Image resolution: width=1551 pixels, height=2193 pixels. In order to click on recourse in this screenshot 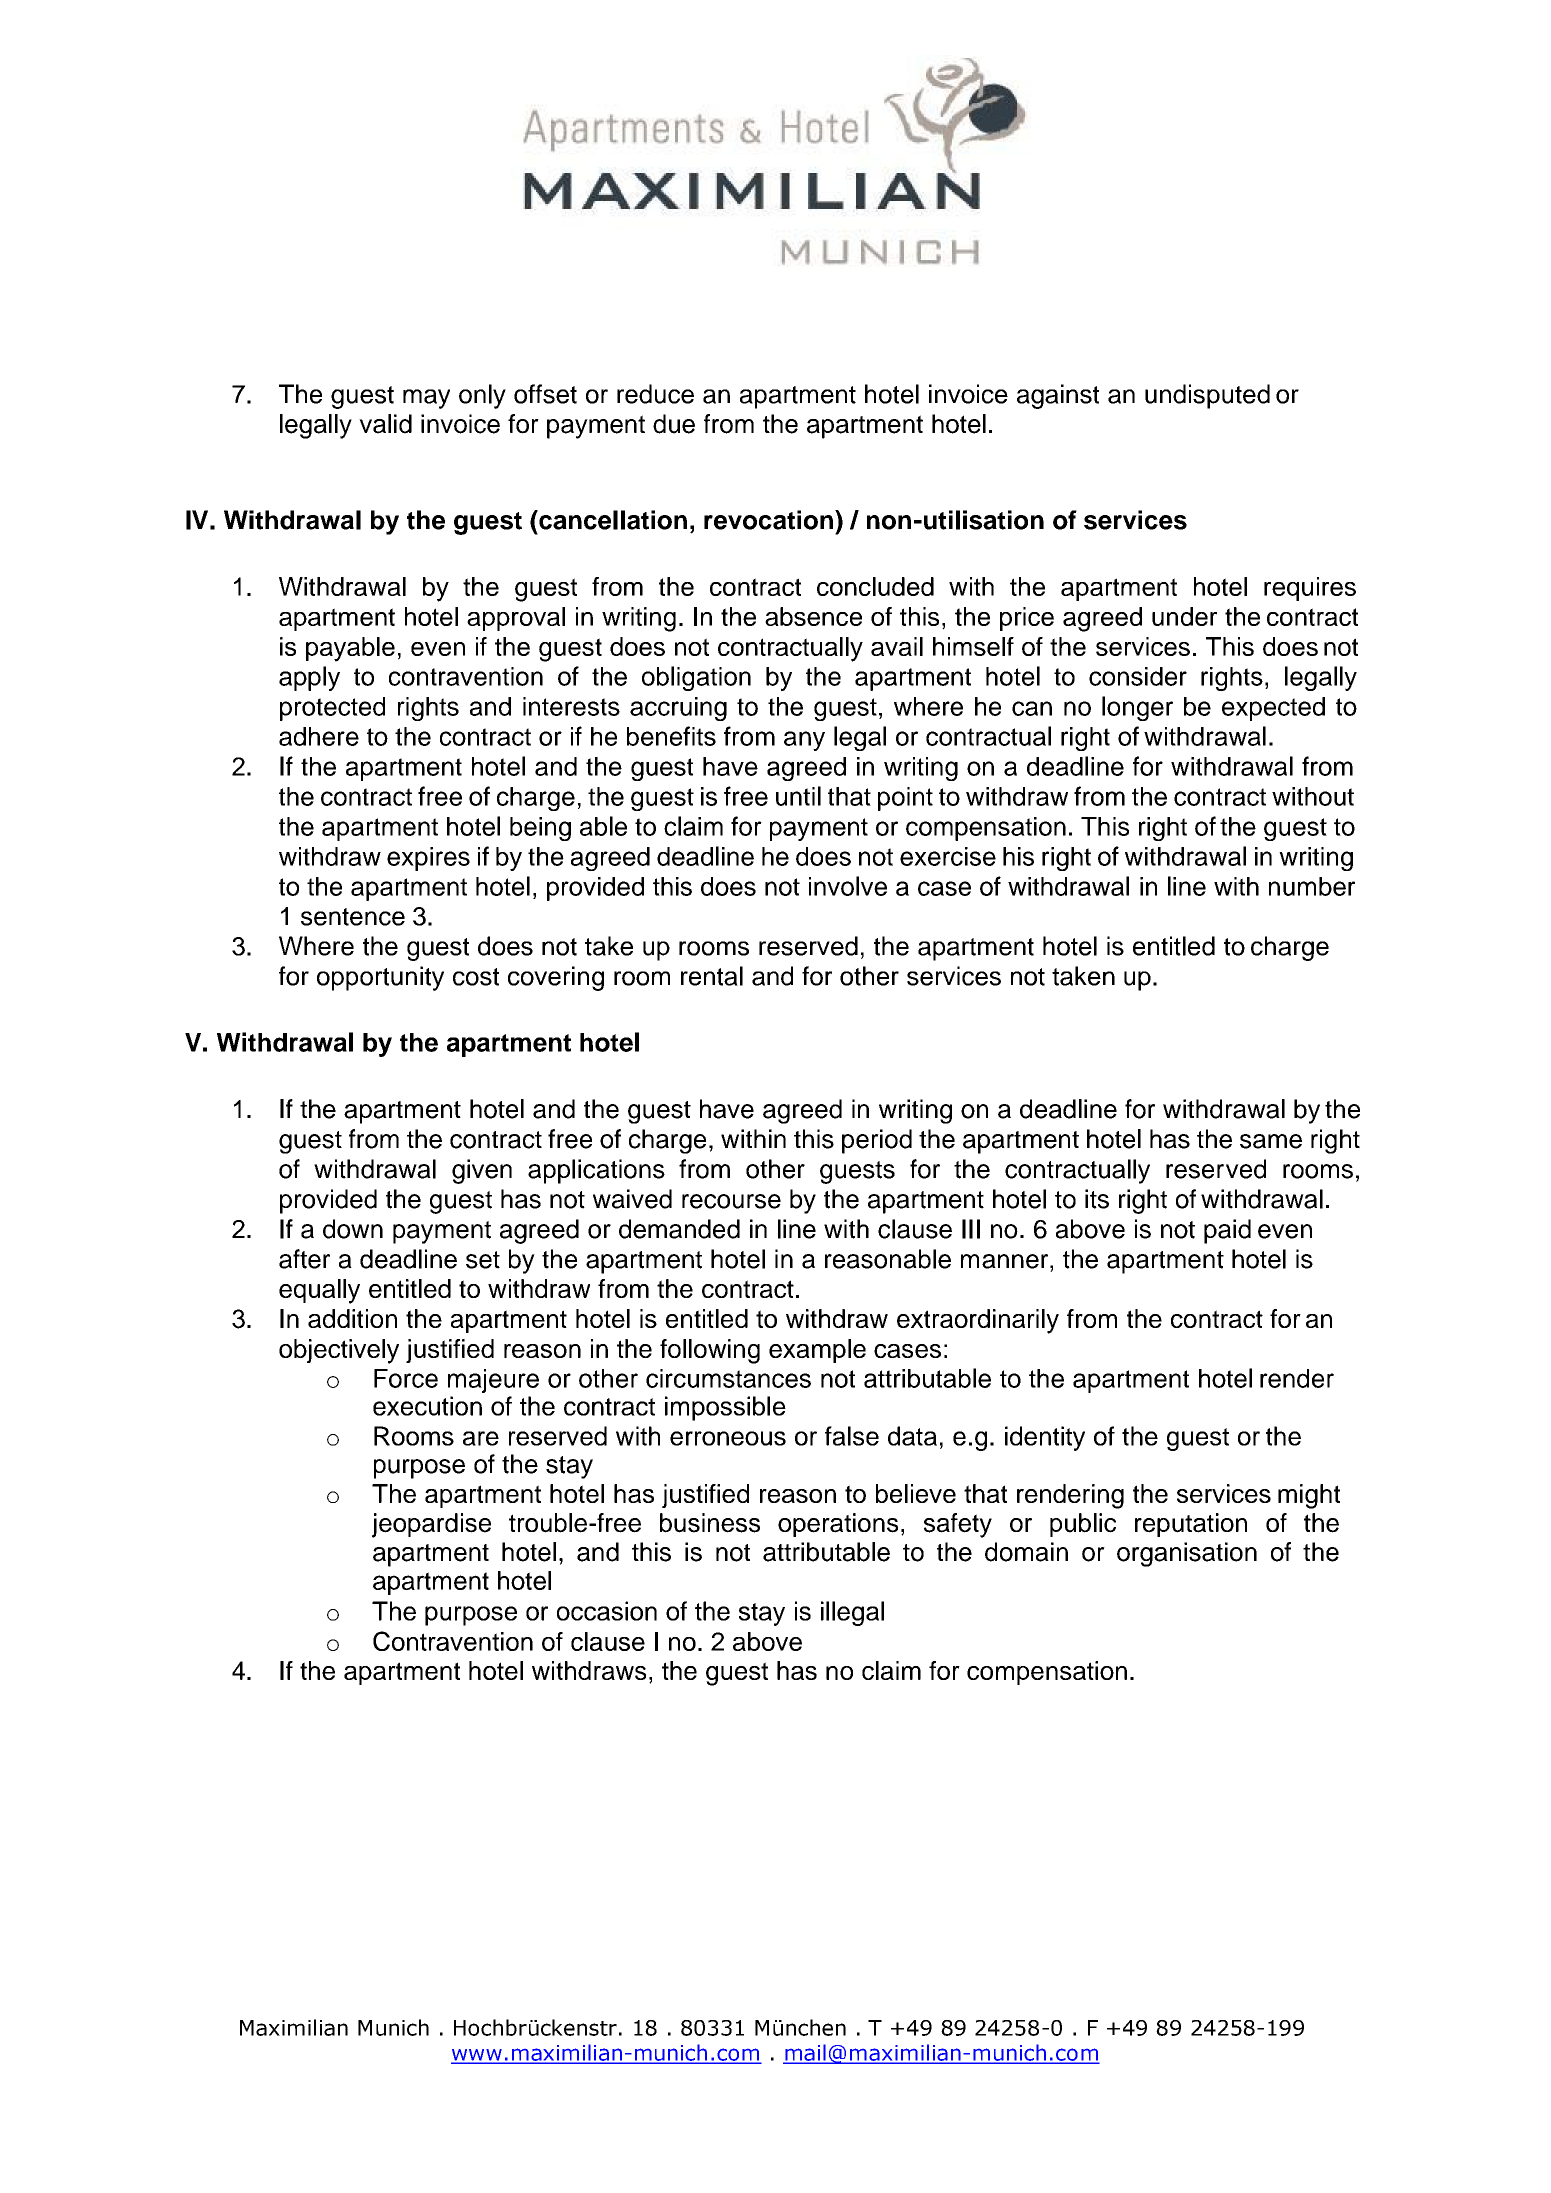, I will do `click(731, 1201)`.
